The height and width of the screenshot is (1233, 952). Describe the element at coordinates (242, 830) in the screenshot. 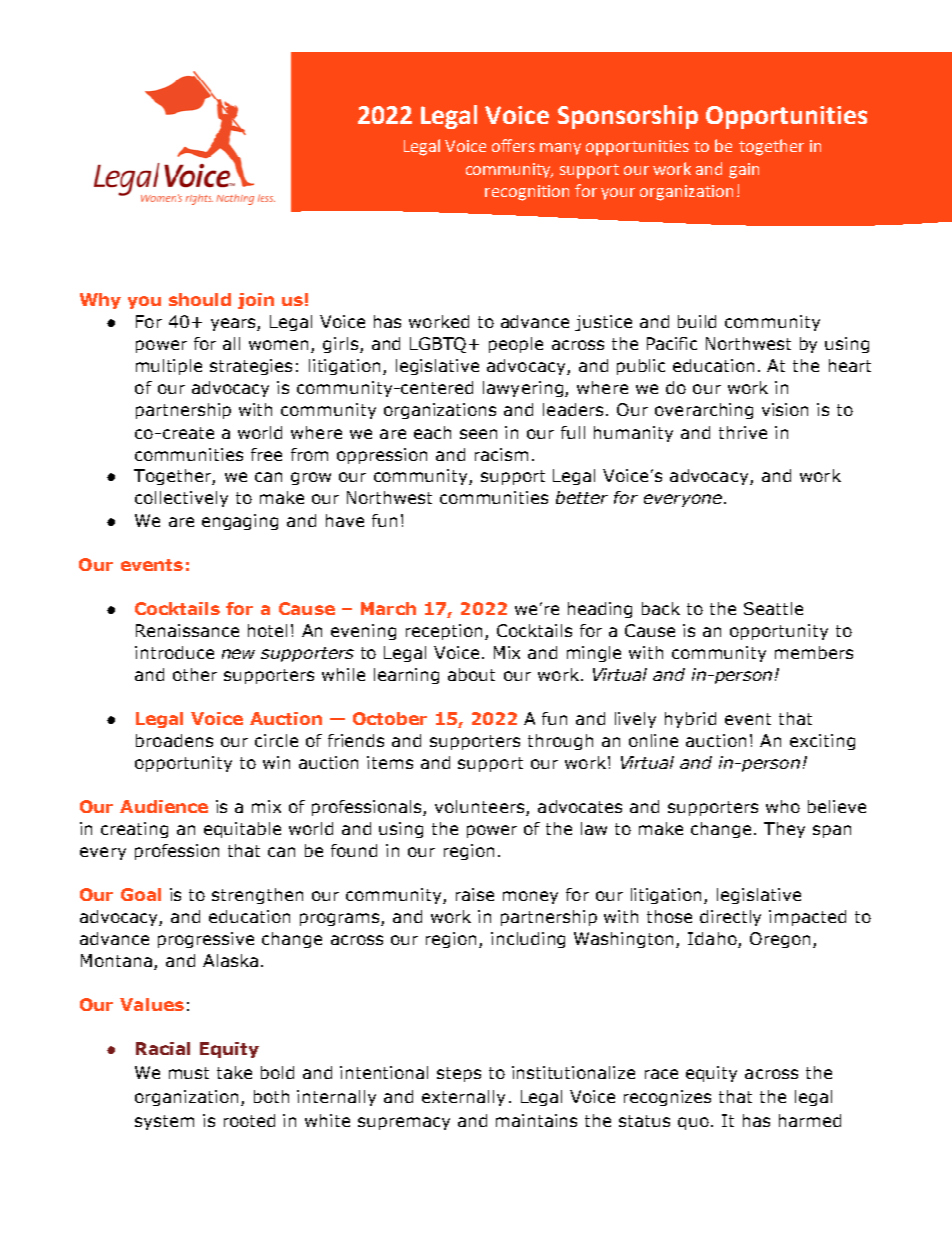

I see `equitable` at that location.
